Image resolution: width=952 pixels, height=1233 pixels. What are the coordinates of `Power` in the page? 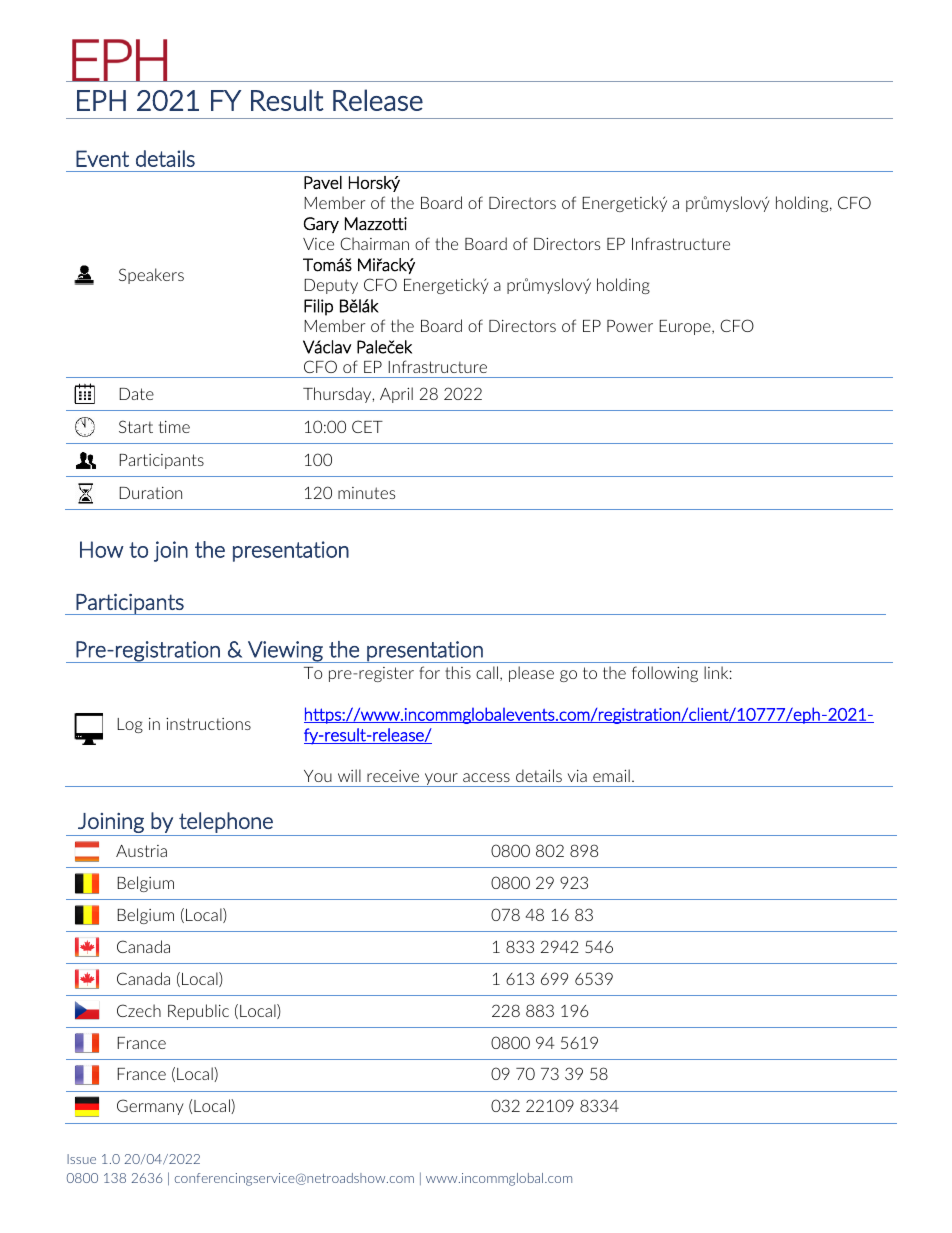 It's located at (630, 326).
